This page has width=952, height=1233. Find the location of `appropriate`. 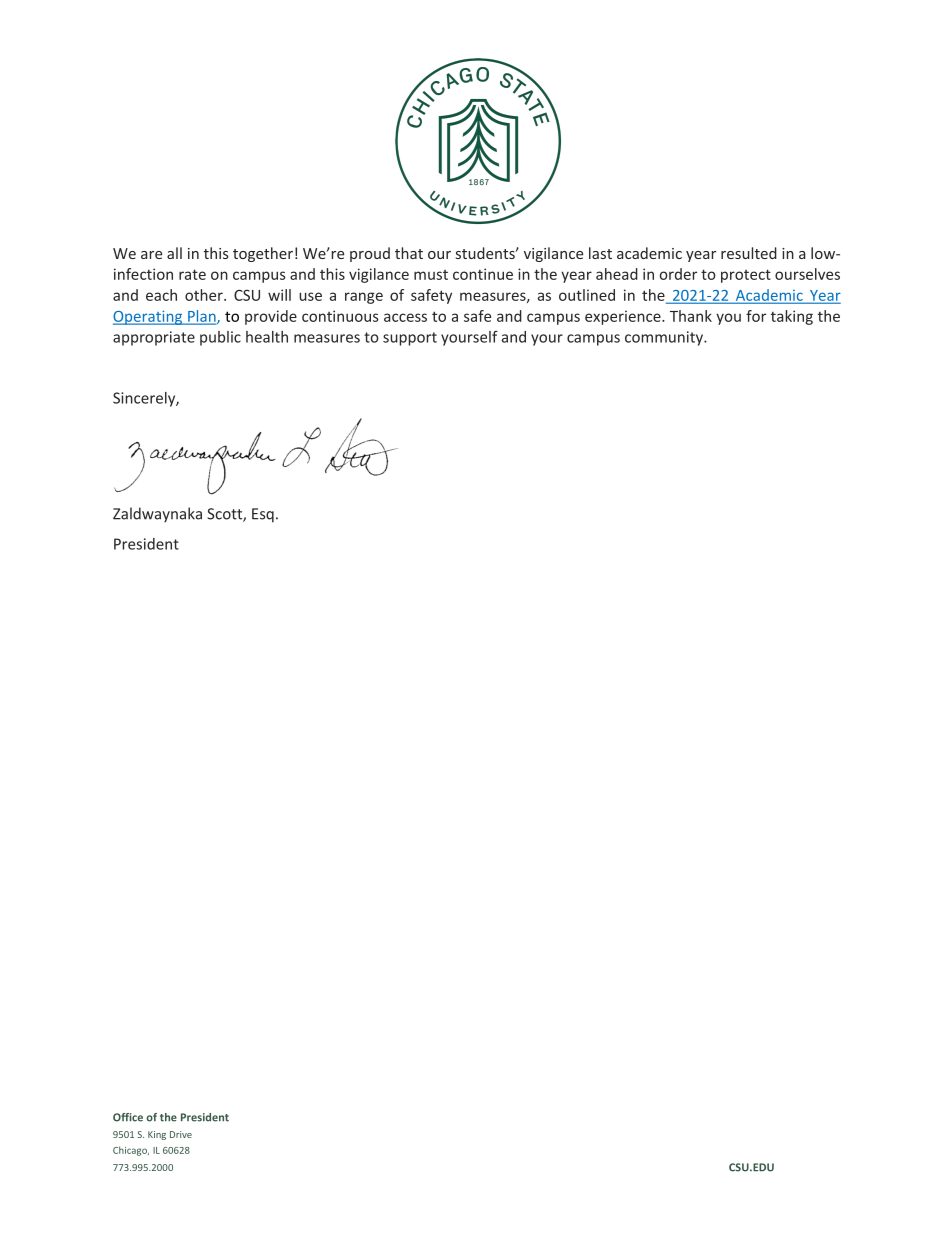

appropriate is located at coordinates (154, 338).
